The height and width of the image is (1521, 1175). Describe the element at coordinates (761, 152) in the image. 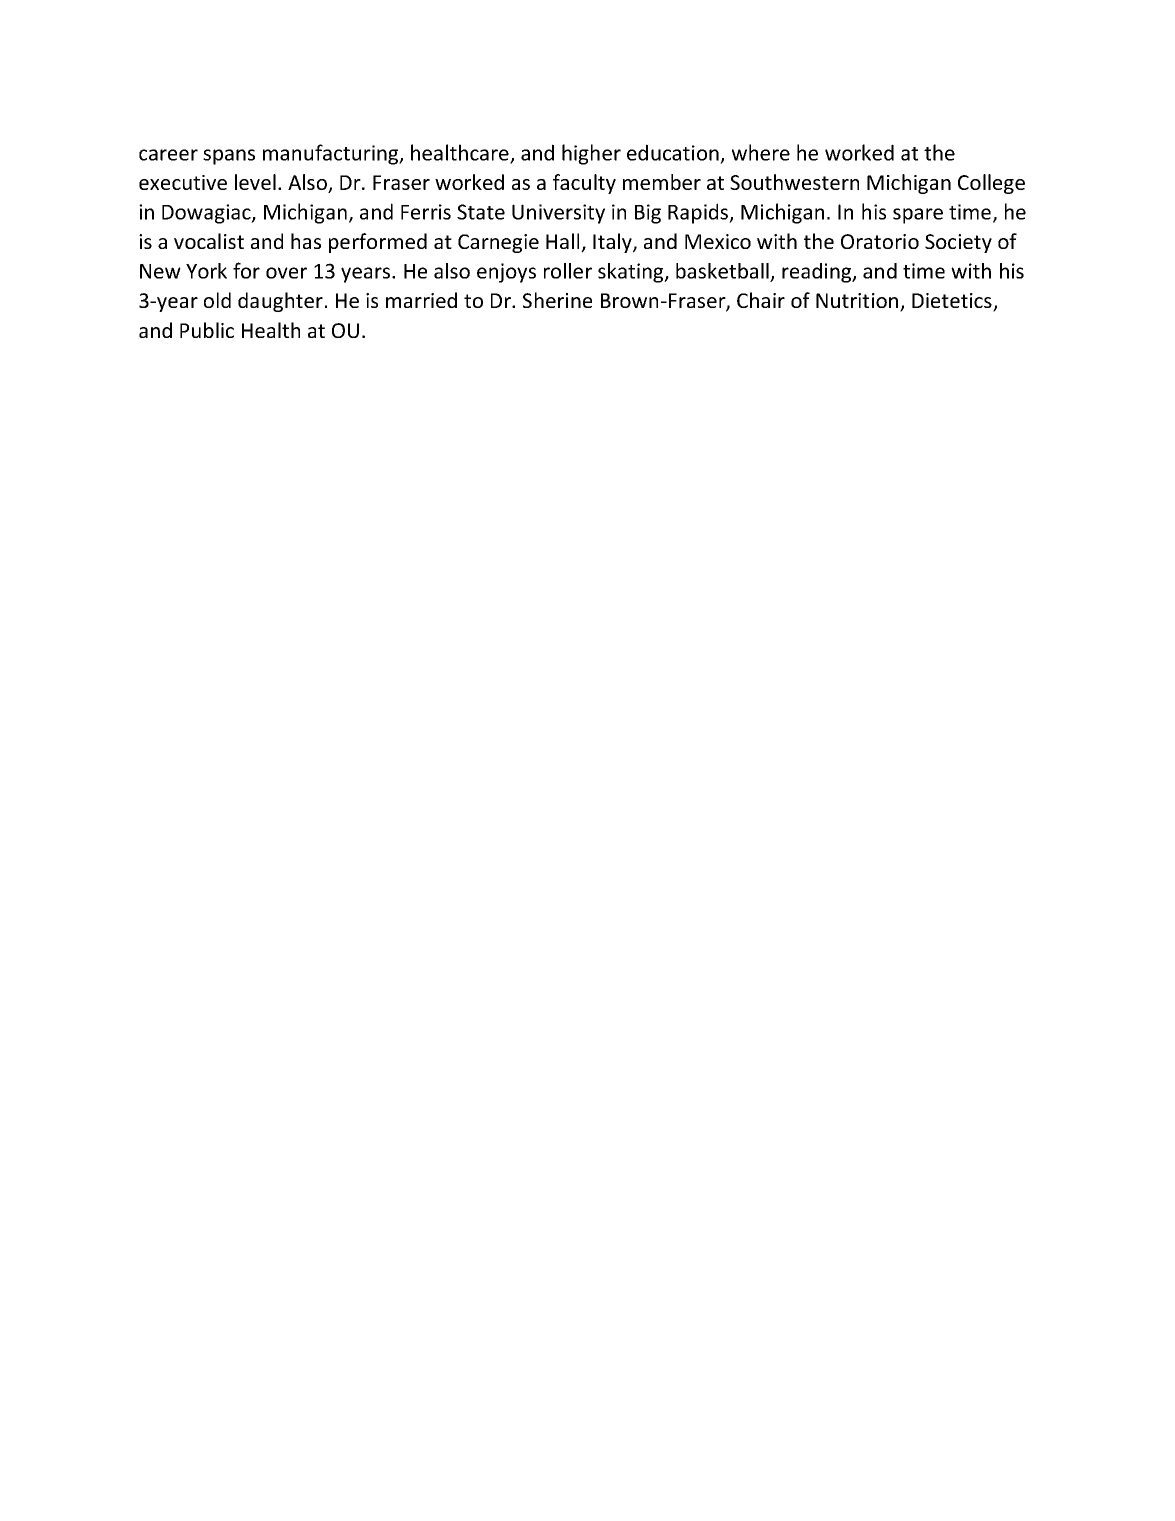

I see `where` at that location.
